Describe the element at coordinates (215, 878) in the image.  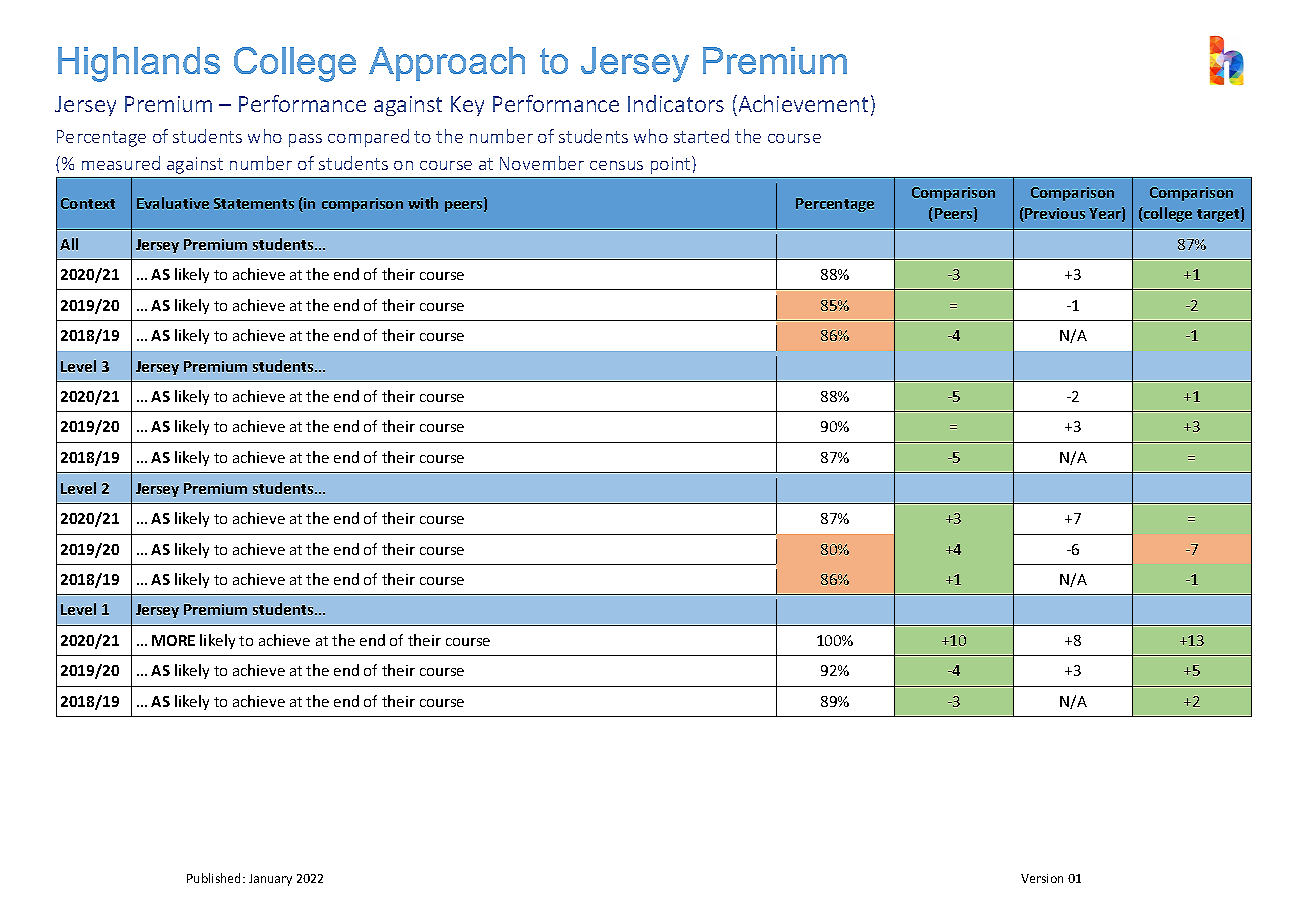
I see `Published` at that location.
